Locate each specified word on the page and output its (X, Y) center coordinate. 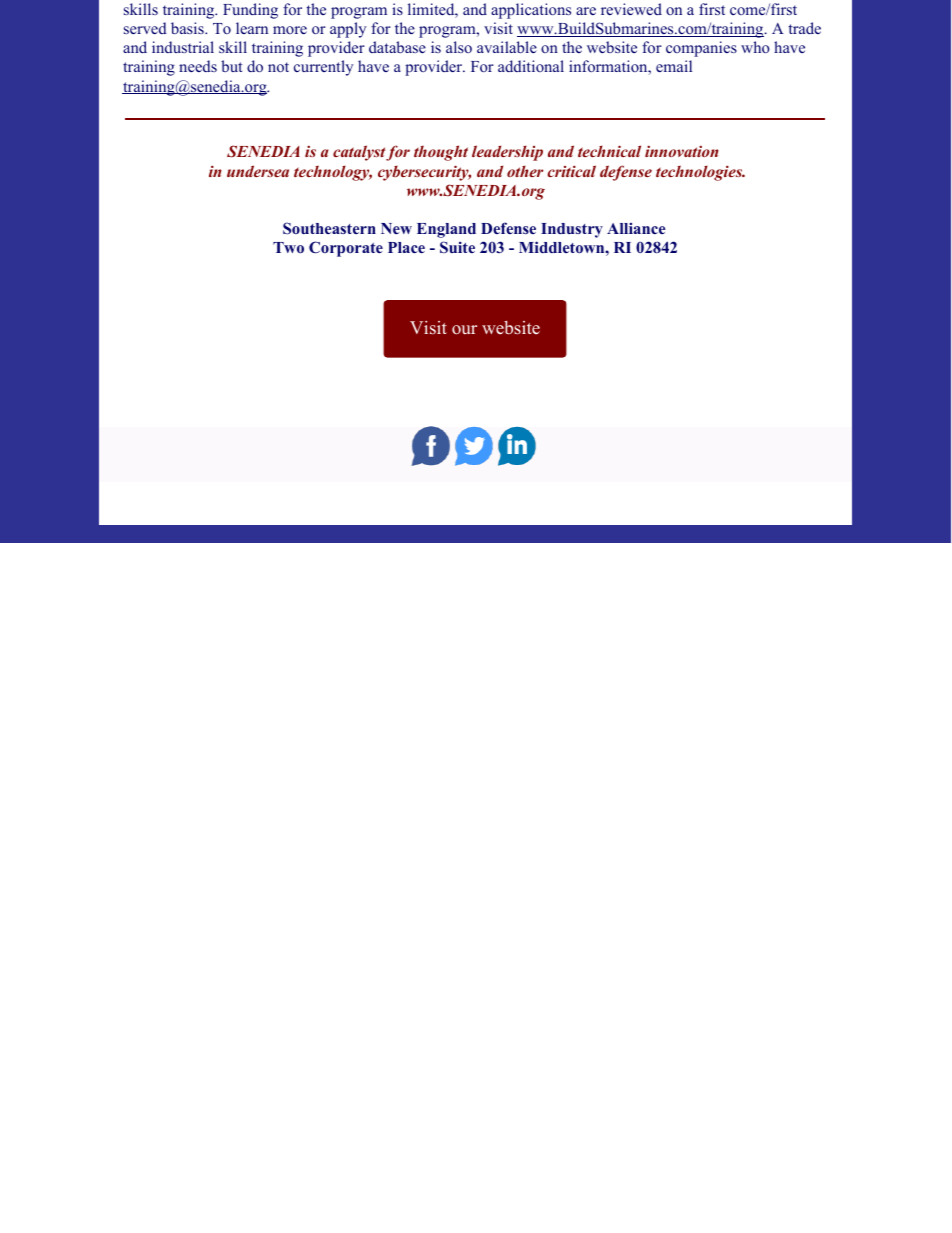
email (674, 66)
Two (288, 247)
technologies (700, 173)
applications (531, 11)
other (525, 171)
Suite (457, 247)
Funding (250, 11)
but (232, 66)
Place (406, 247)
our (464, 330)
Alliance (636, 228)
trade (805, 28)
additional (531, 66)
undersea (258, 171)
